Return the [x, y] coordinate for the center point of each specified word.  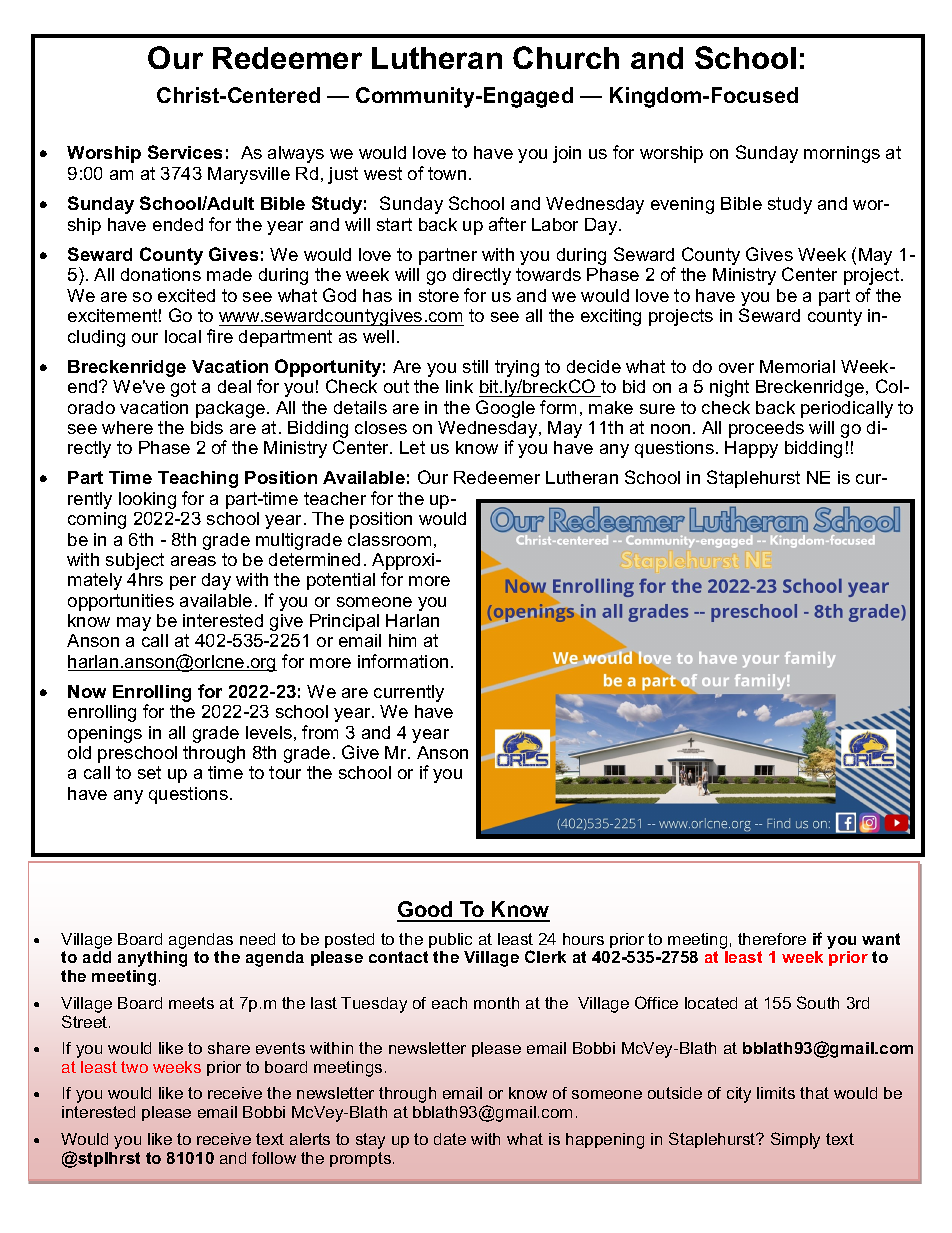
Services [185, 152]
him [402, 640]
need [257, 939]
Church [566, 57]
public [450, 940]
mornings [842, 154]
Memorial [797, 366]
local [183, 336]
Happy [751, 449]
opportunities [121, 602]
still [475, 366]
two [134, 1067]
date [450, 1139]
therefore [772, 939]
